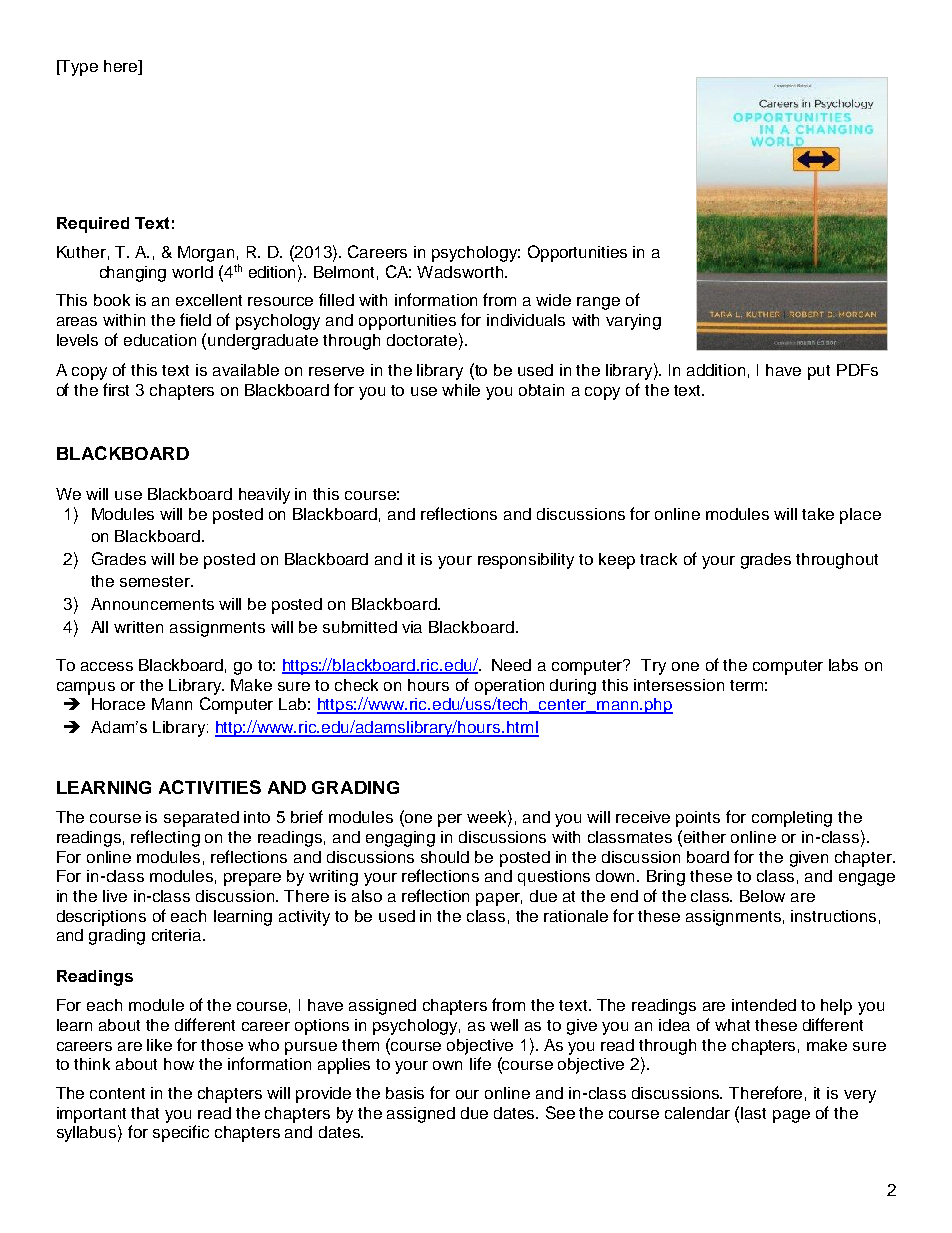 This image has height=1233, width=952. Describe the element at coordinates (405, 1093) in the image. I see `basis` at that location.
